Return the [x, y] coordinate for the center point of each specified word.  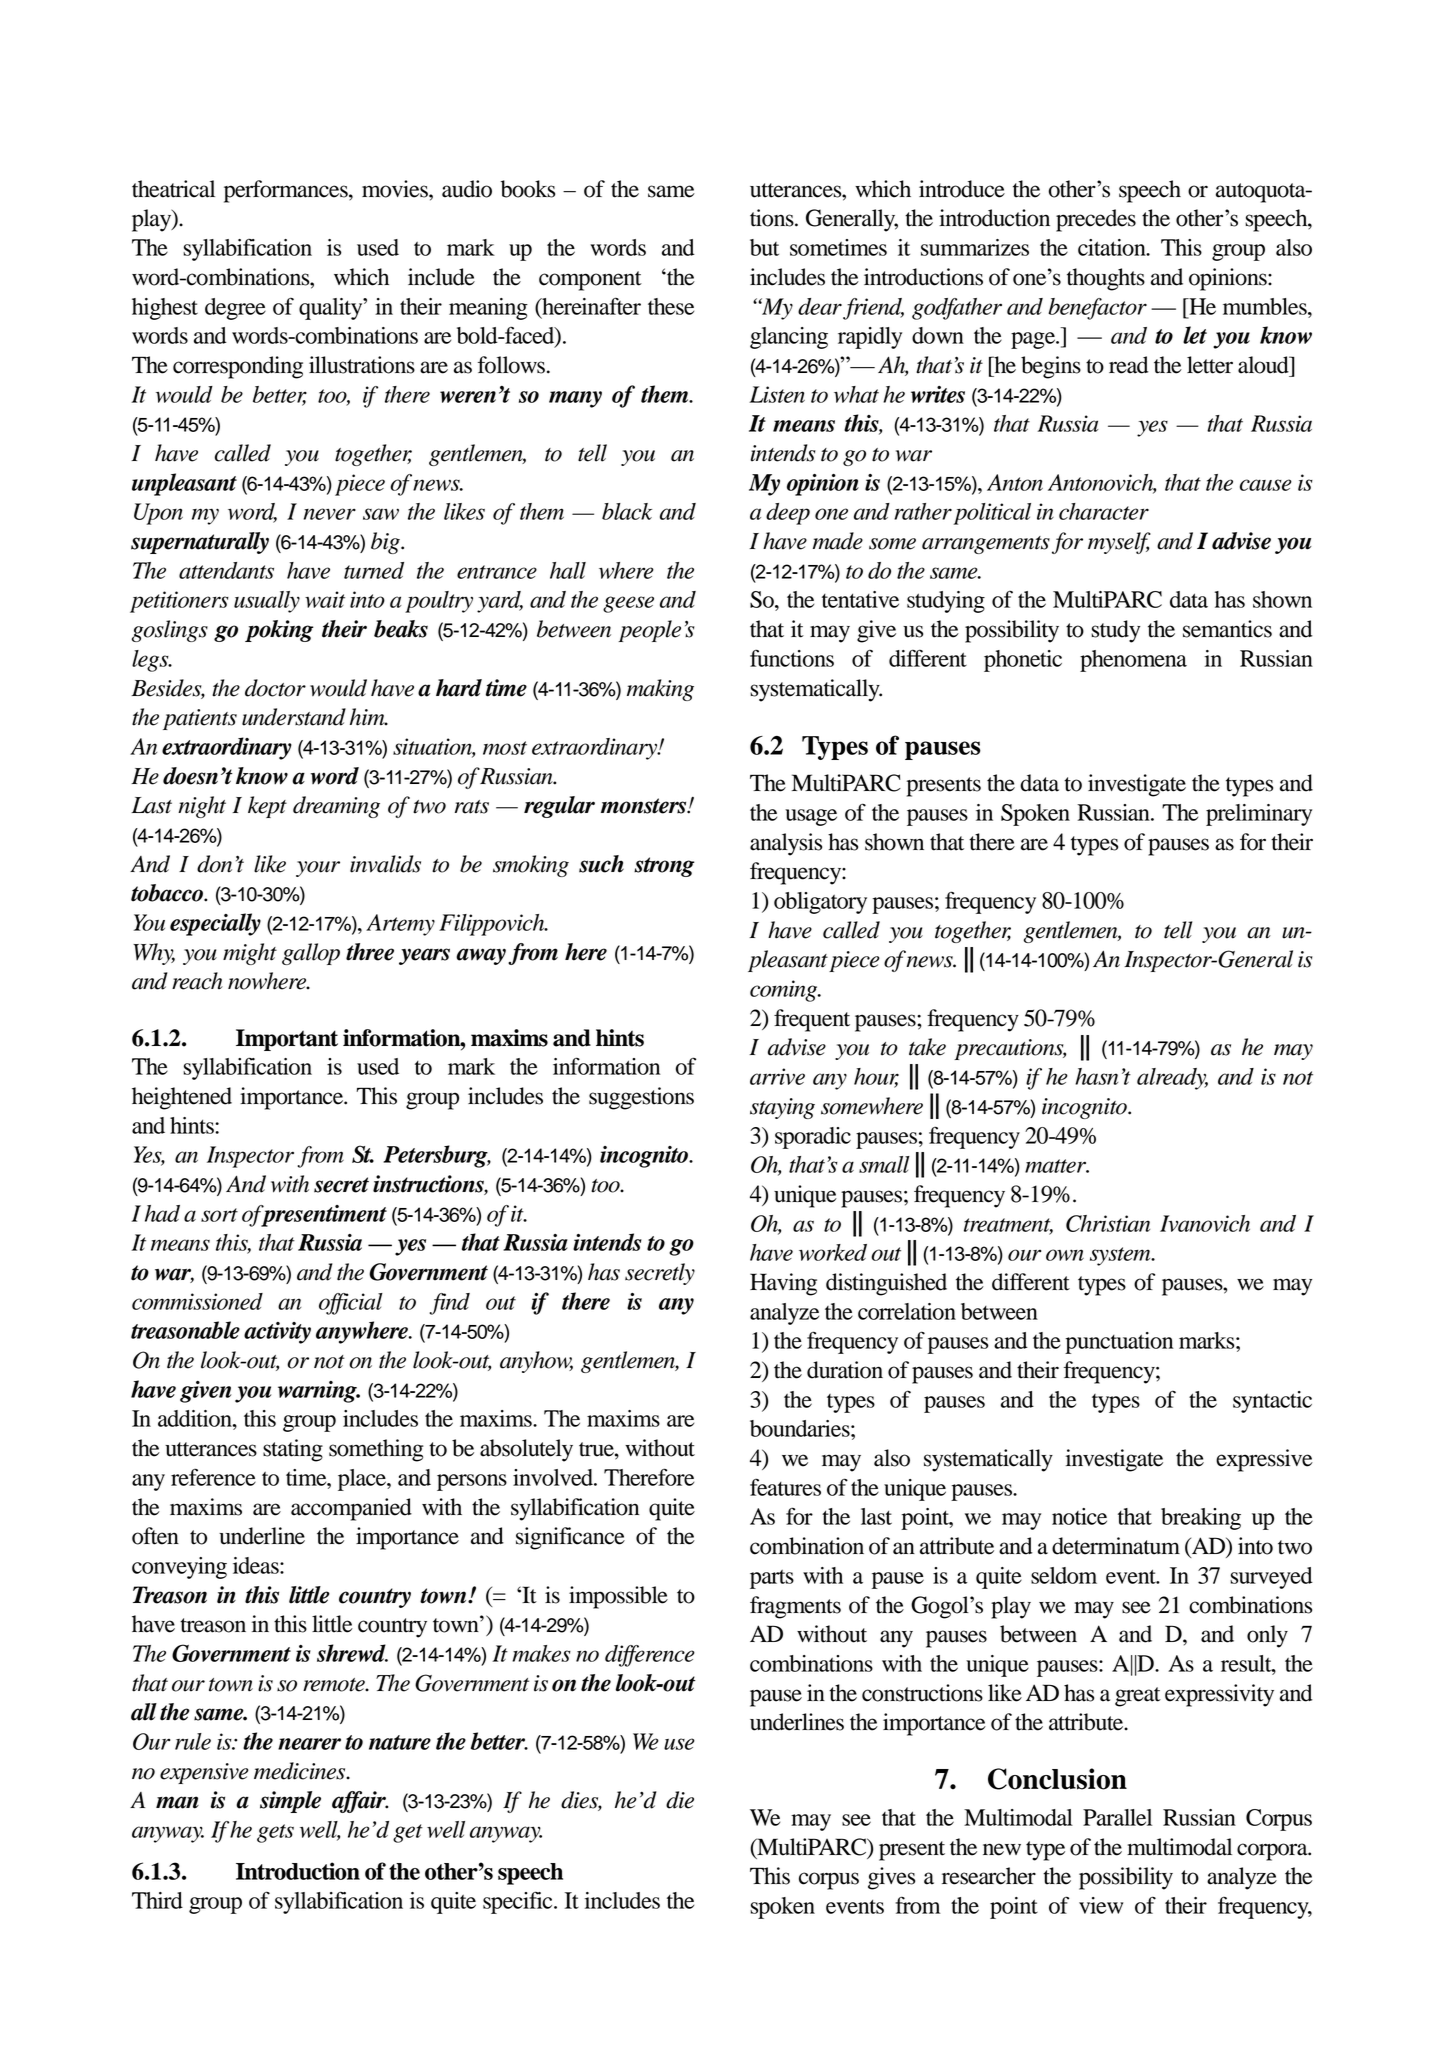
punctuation [1119, 1343]
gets [275, 1833]
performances [287, 191]
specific [519, 1902]
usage [811, 817]
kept [267, 807]
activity [277, 1333]
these [671, 306]
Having [783, 1284]
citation [1113, 247]
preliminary [1259, 815]
